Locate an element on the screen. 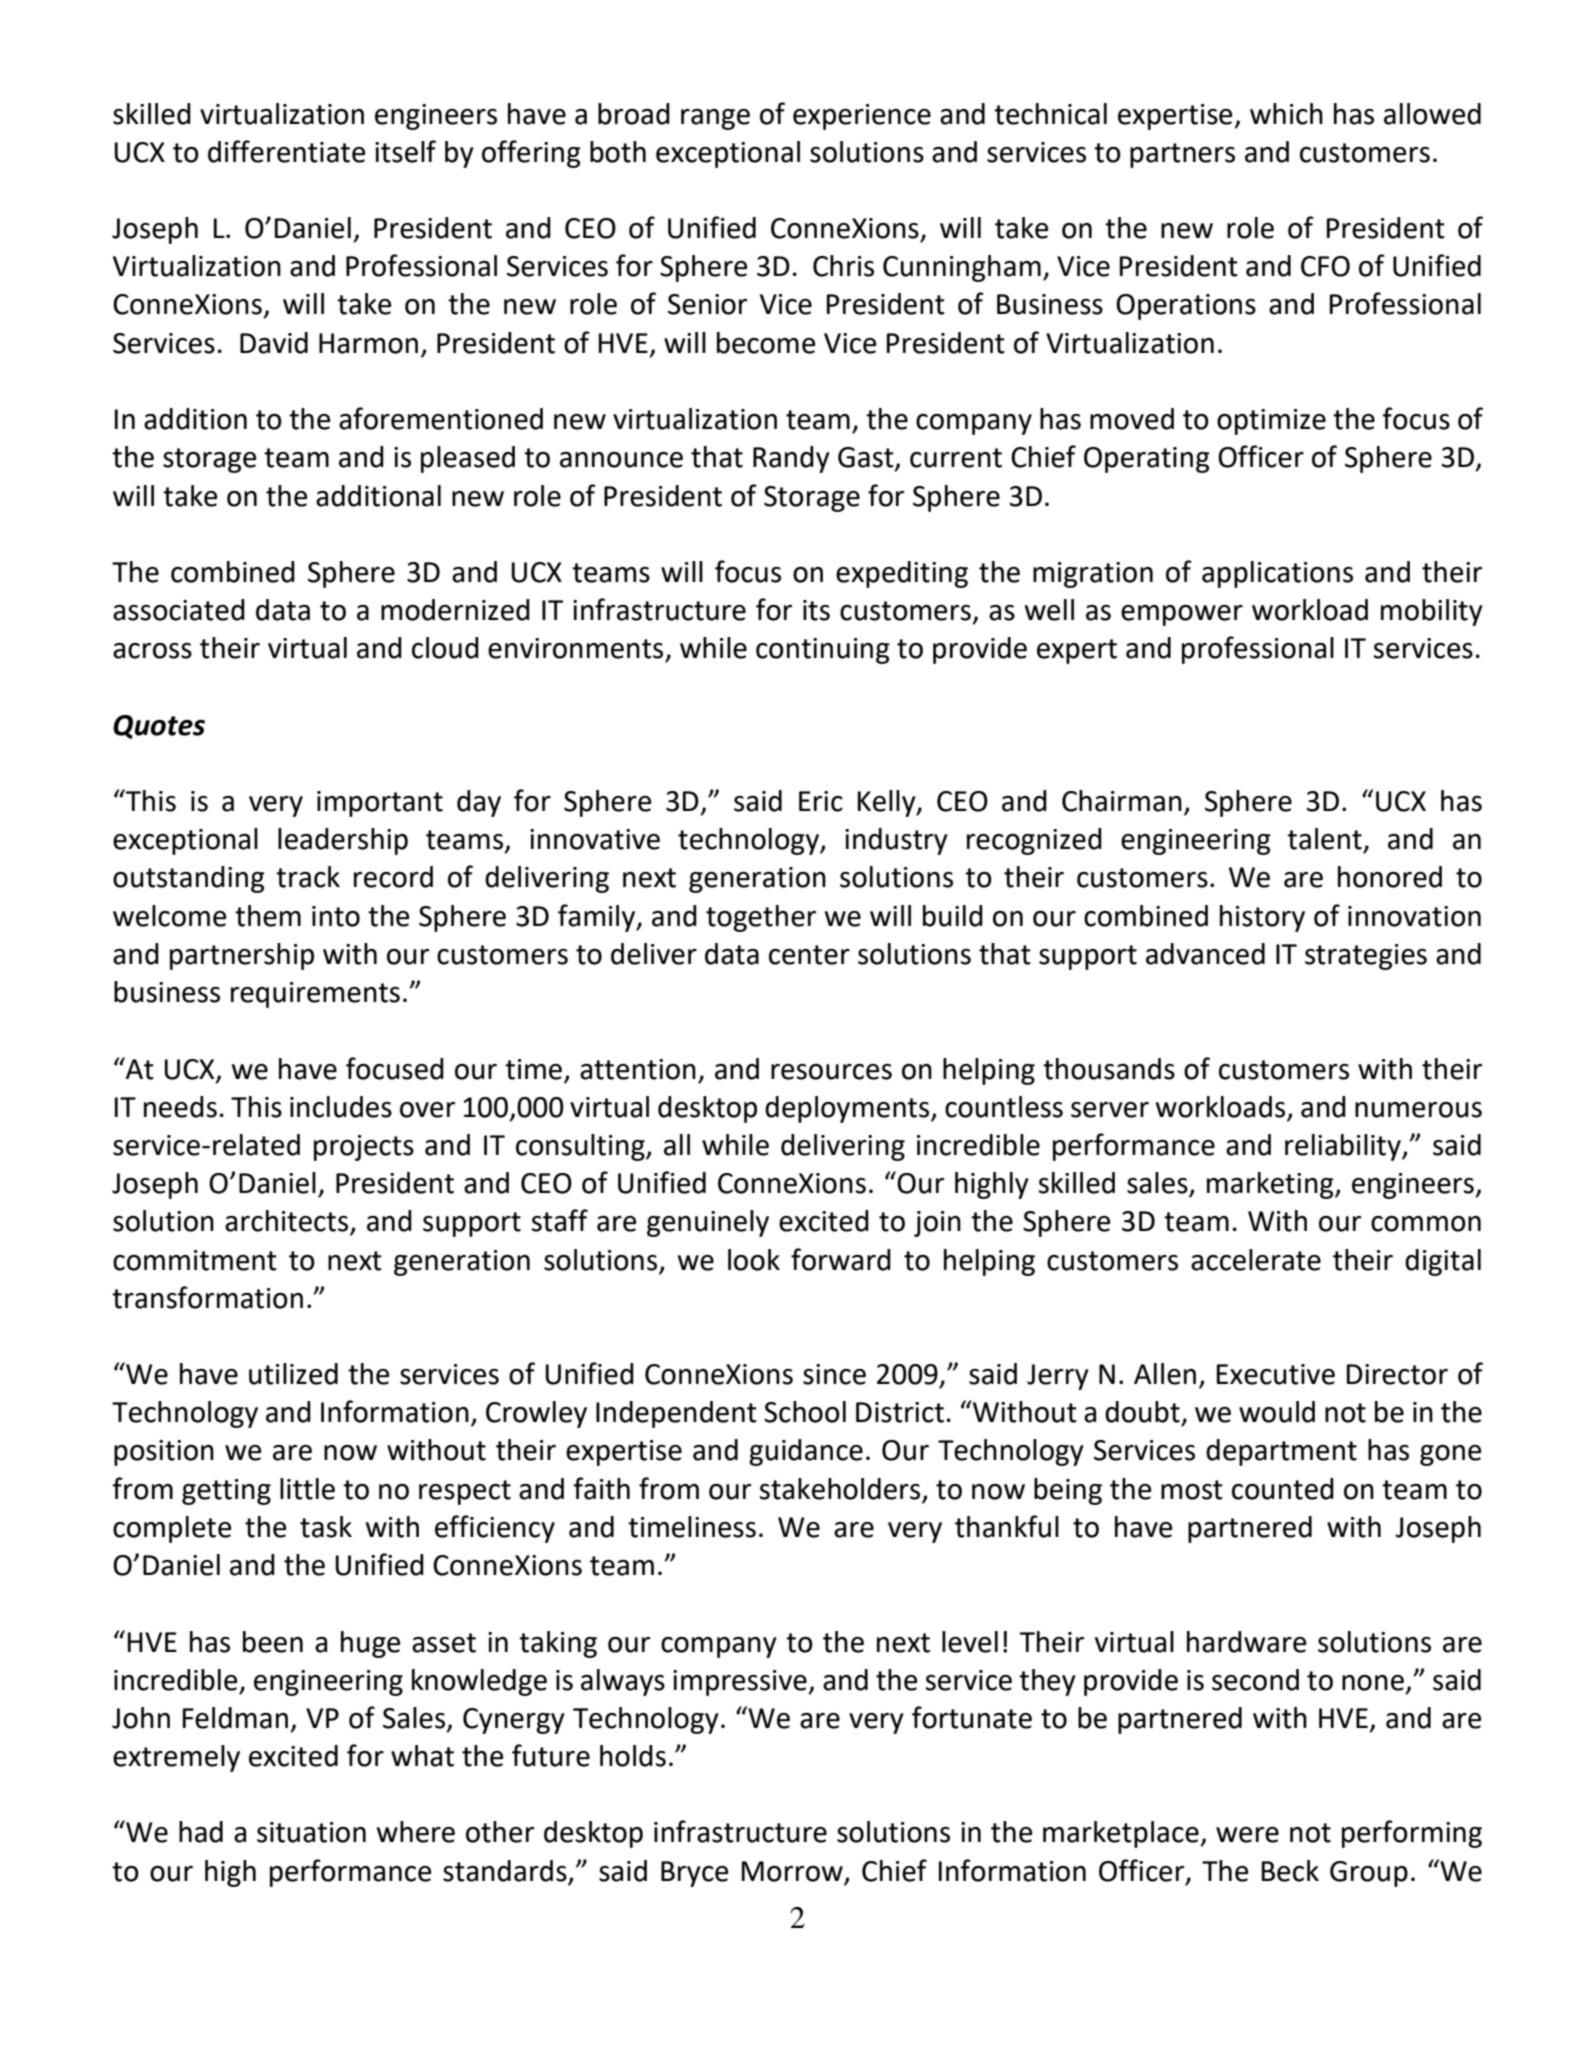 Image resolution: width=1595 pixels, height=2065 pixels. situation is located at coordinates (311, 1832).
